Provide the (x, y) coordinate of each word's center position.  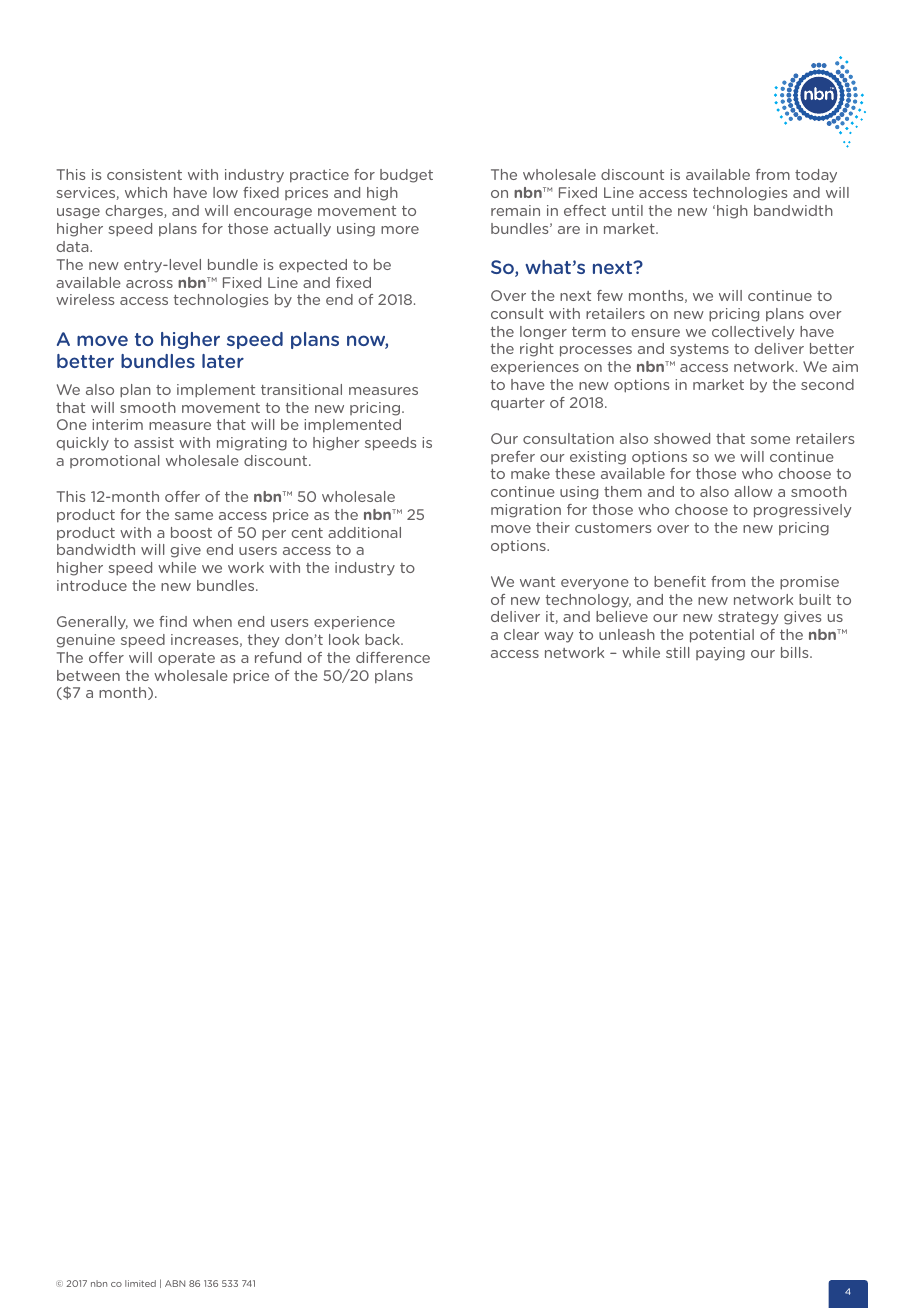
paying (720, 654)
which (146, 192)
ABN (175, 1283)
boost (191, 532)
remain (515, 210)
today (816, 176)
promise (809, 583)
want (537, 582)
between (88, 675)
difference (393, 657)
